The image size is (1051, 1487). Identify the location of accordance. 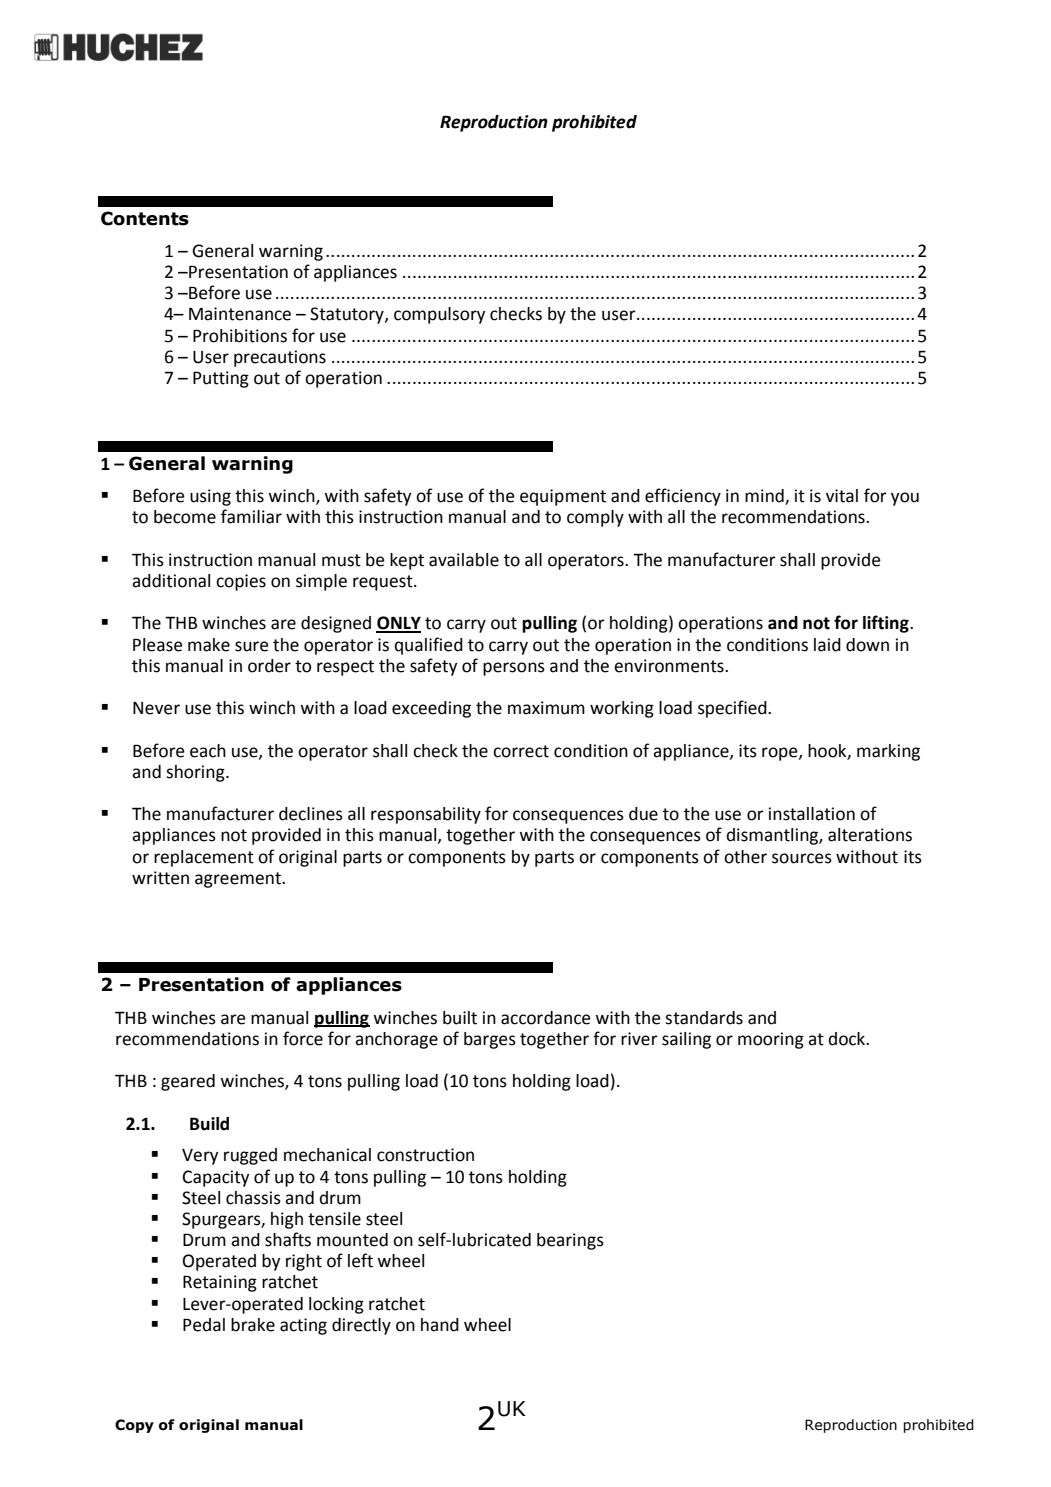
(546, 1018).
